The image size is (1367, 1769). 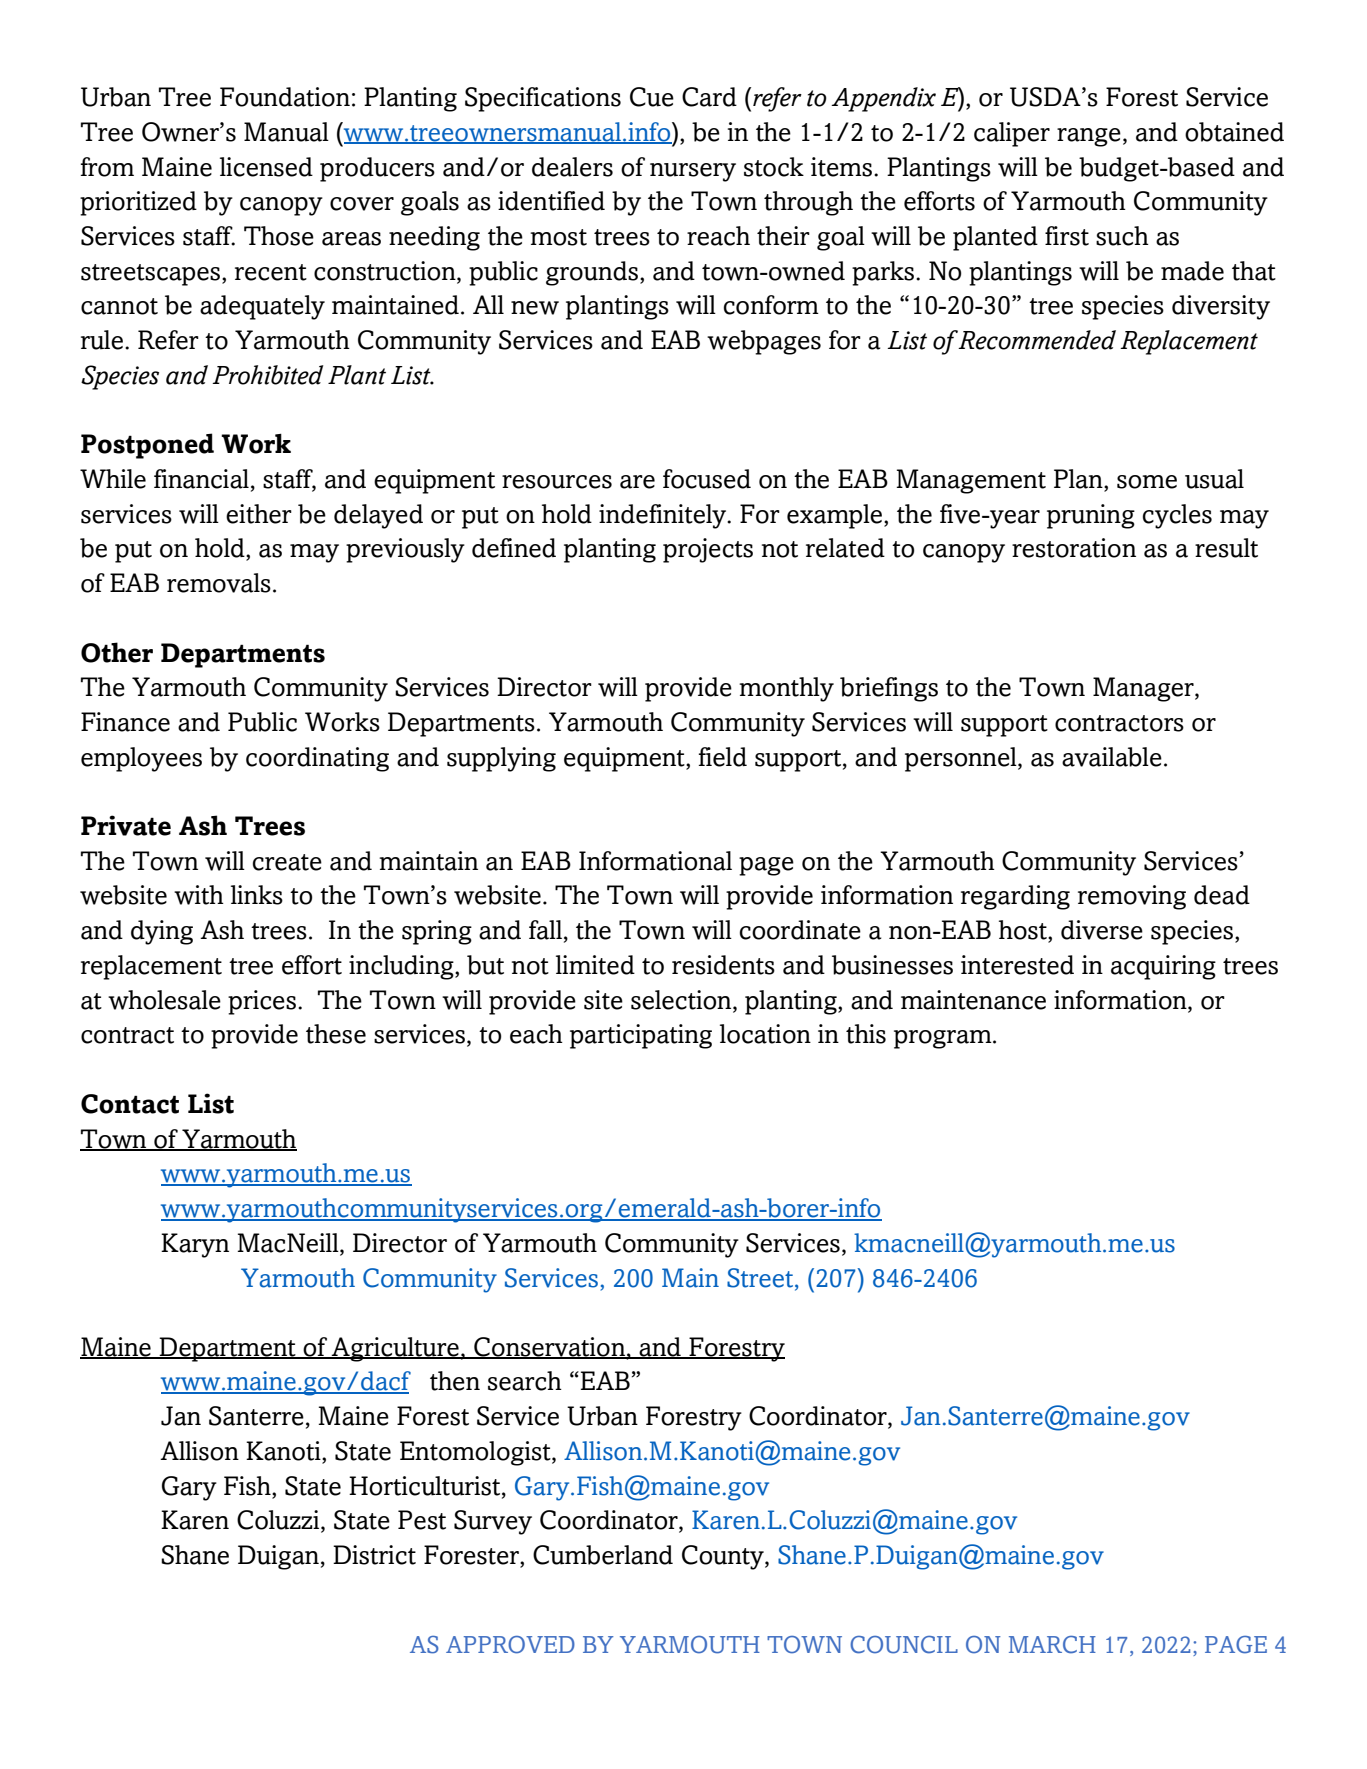 What do you see at coordinates (1089, 137) in the image?
I see `range` at bounding box center [1089, 137].
